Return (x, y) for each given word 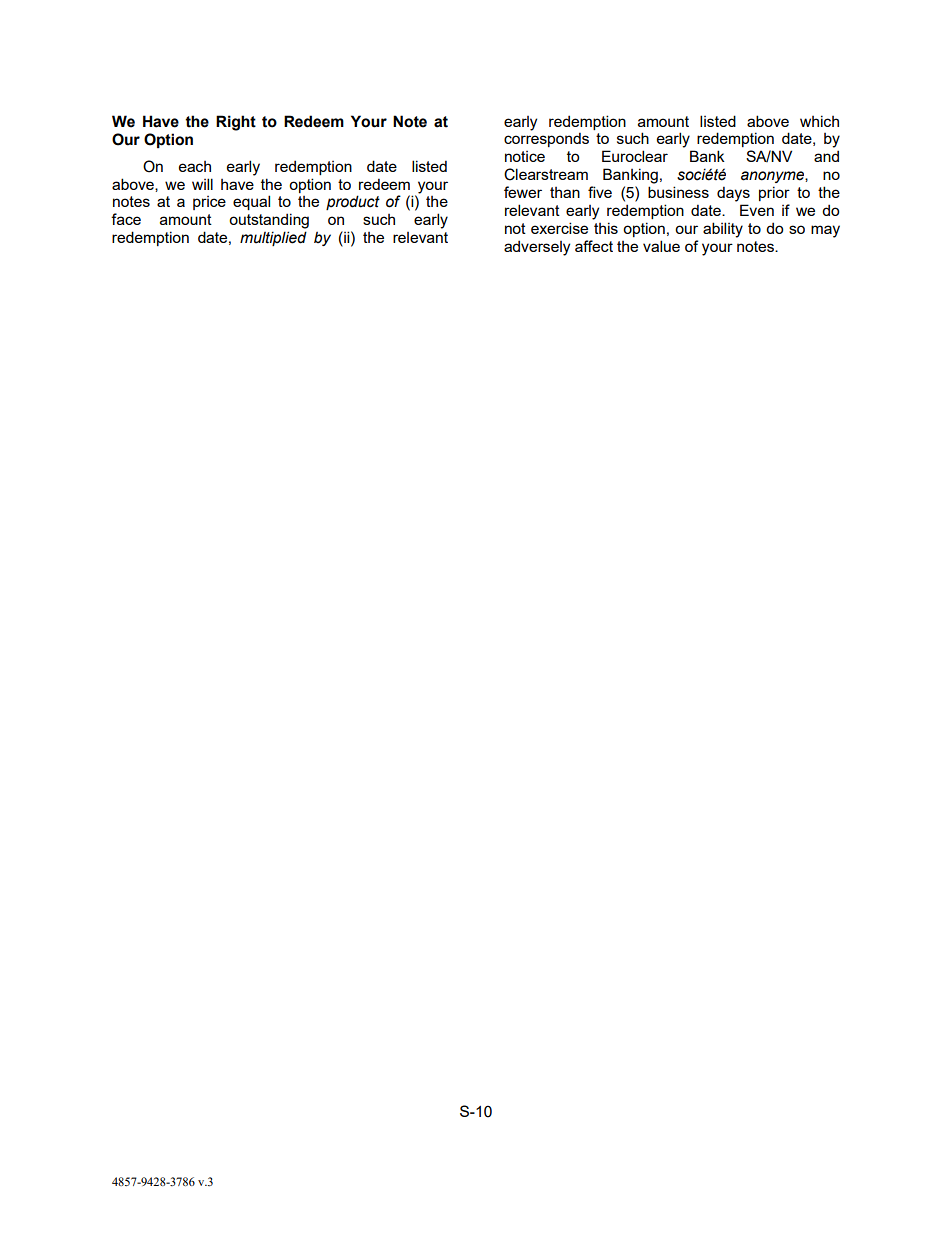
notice (525, 156)
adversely (537, 248)
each (195, 166)
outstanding (269, 221)
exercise (559, 228)
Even (757, 210)
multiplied (273, 238)
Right (236, 123)
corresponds (546, 139)
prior (774, 193)
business (678, 192)
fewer (523, 192)
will (202, 184)
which (819, 121)
